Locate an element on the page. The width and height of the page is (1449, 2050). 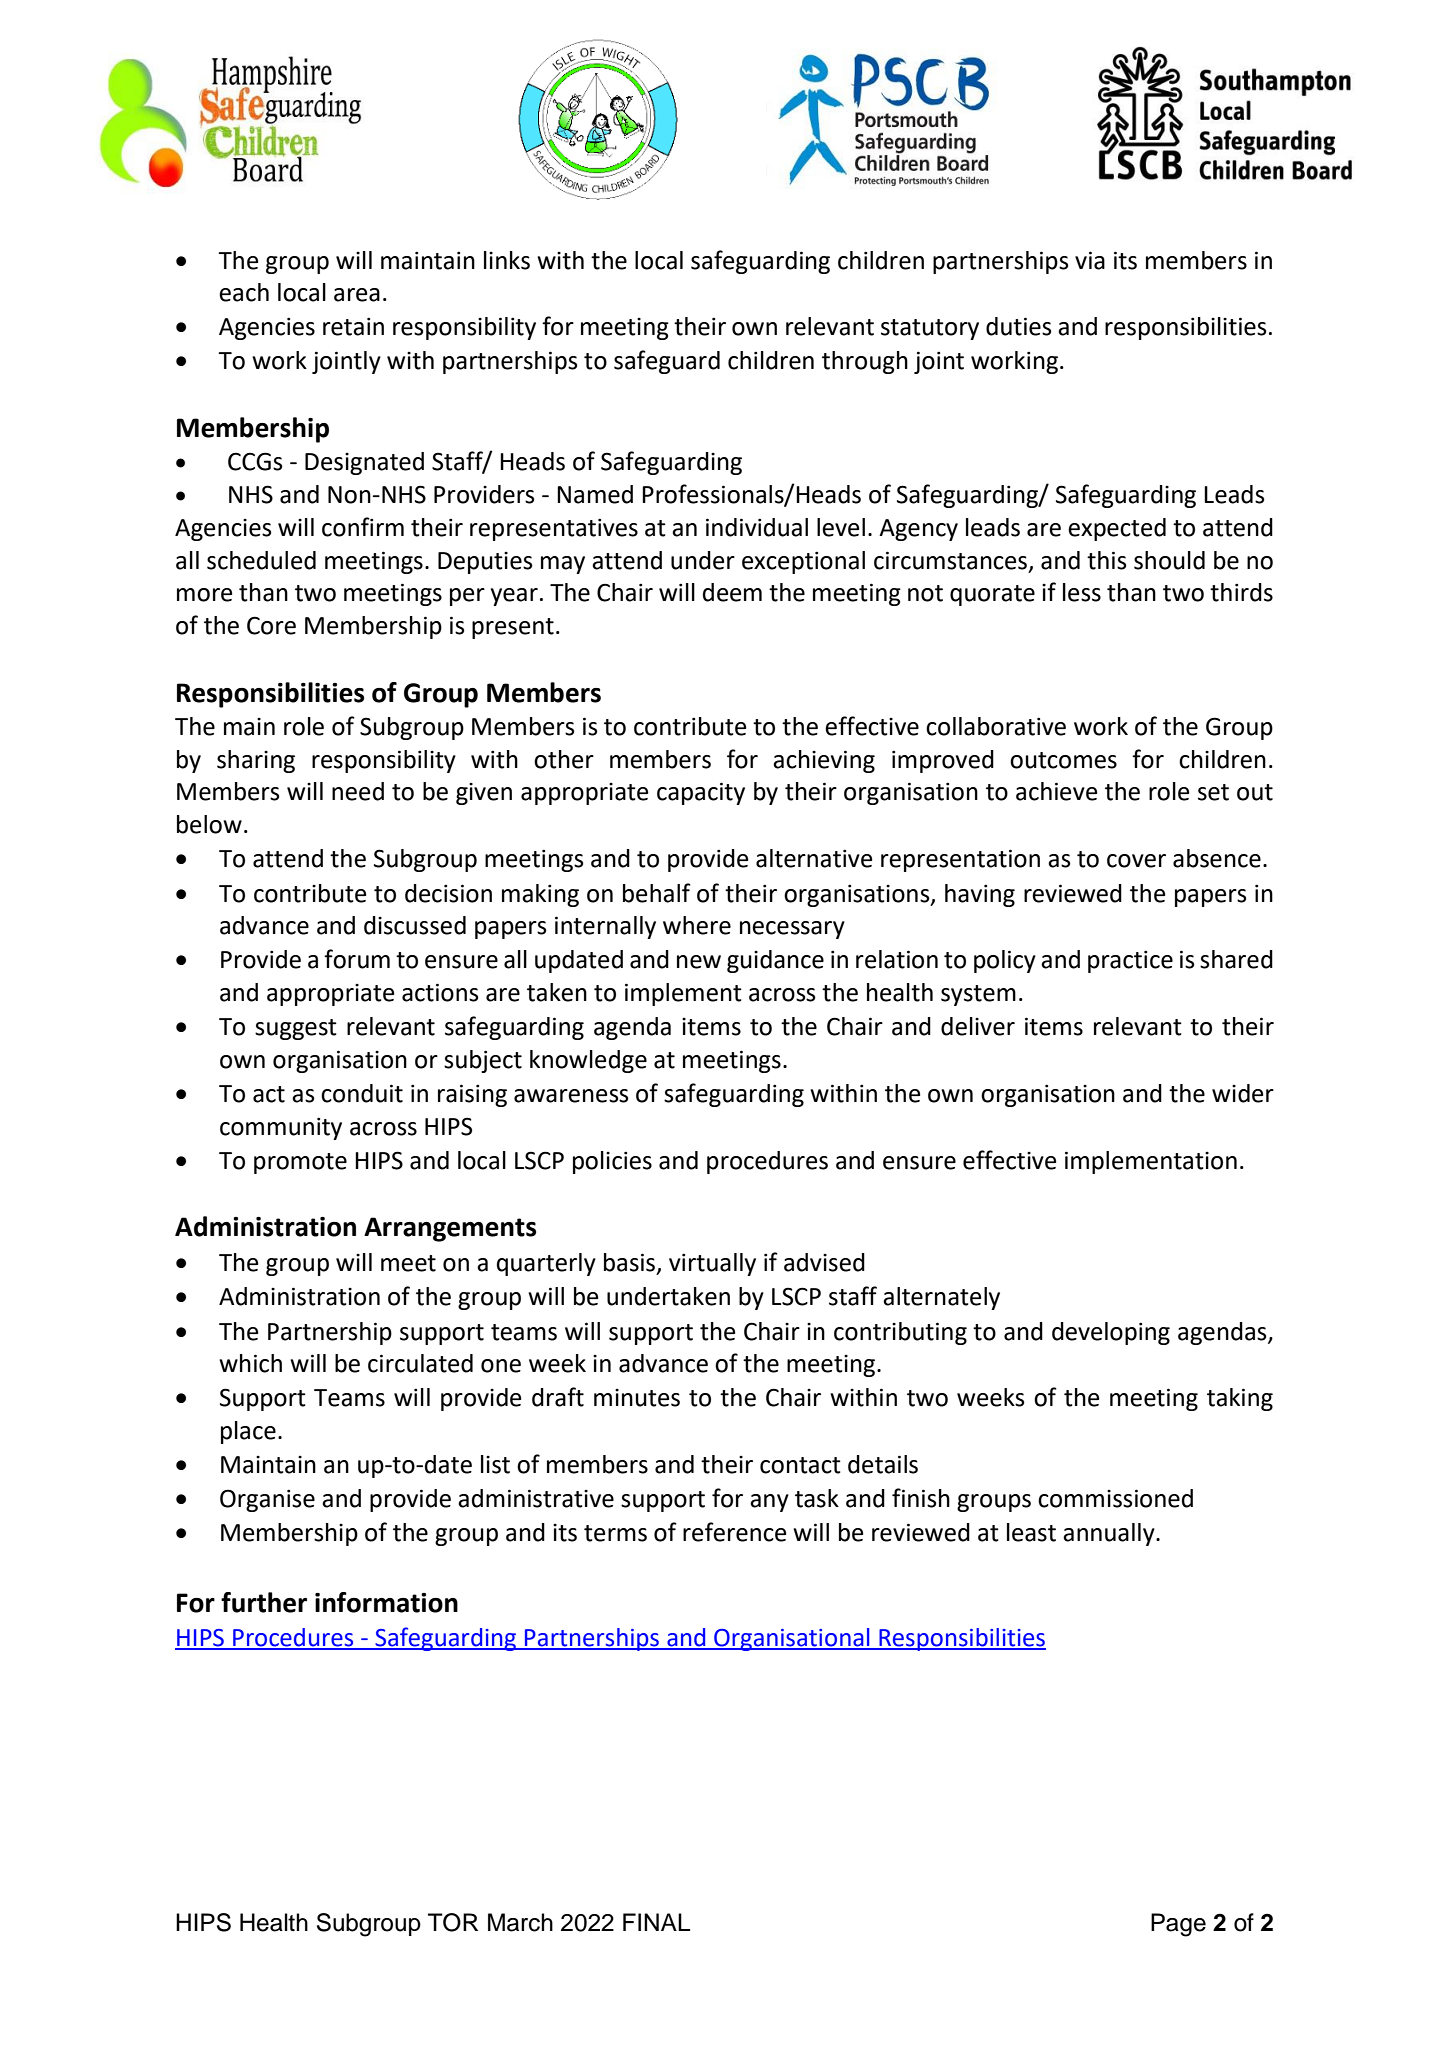
cover is located at coordinates (1136, 861).
